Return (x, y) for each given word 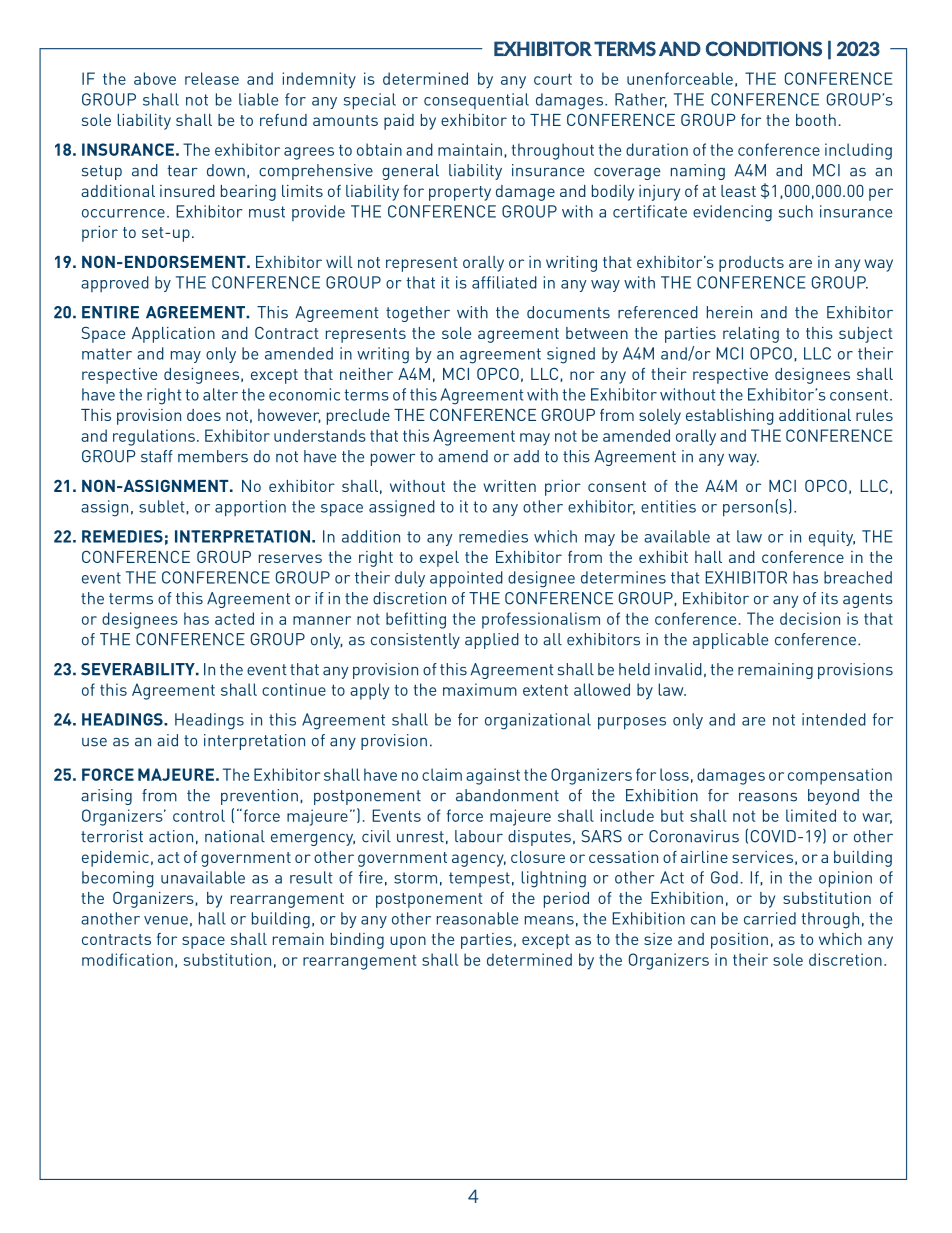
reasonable (477, 918)
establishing (730, 417)
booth (816, 120)
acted (234, 618)
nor (582, 375)
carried (770, 918)
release (212, 78)
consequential (476, 101)
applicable (730, 641)
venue (166, 920)
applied (492, 641)
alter (220, 394)
